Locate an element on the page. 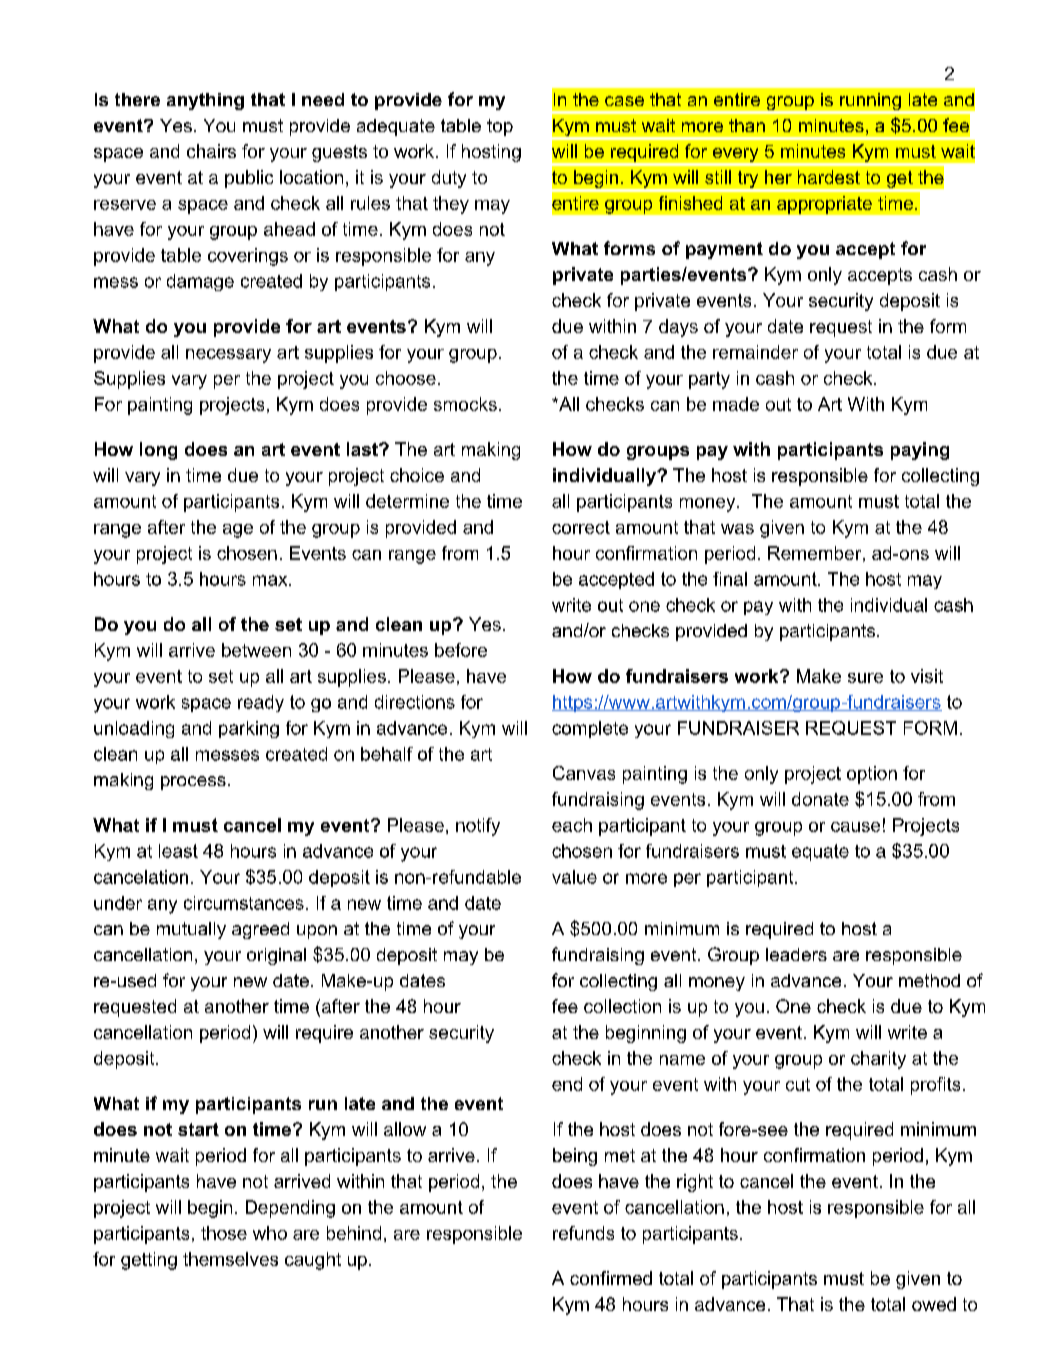  chairs is located at coordinates (211, 151).
